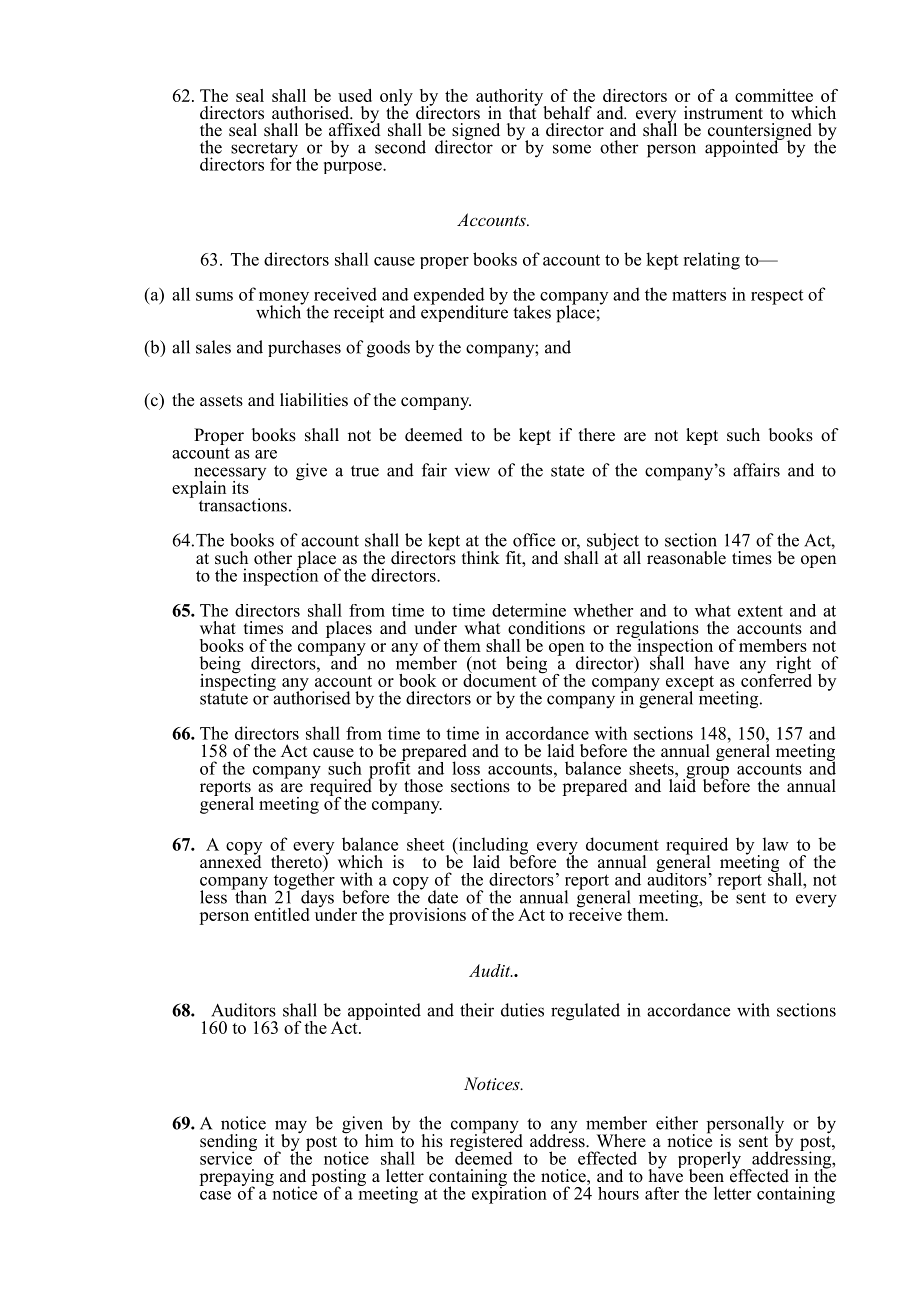  What do you see at coordinates (523, 111) in the screenshot?
I see `that` at bounding box center [523, 111].
